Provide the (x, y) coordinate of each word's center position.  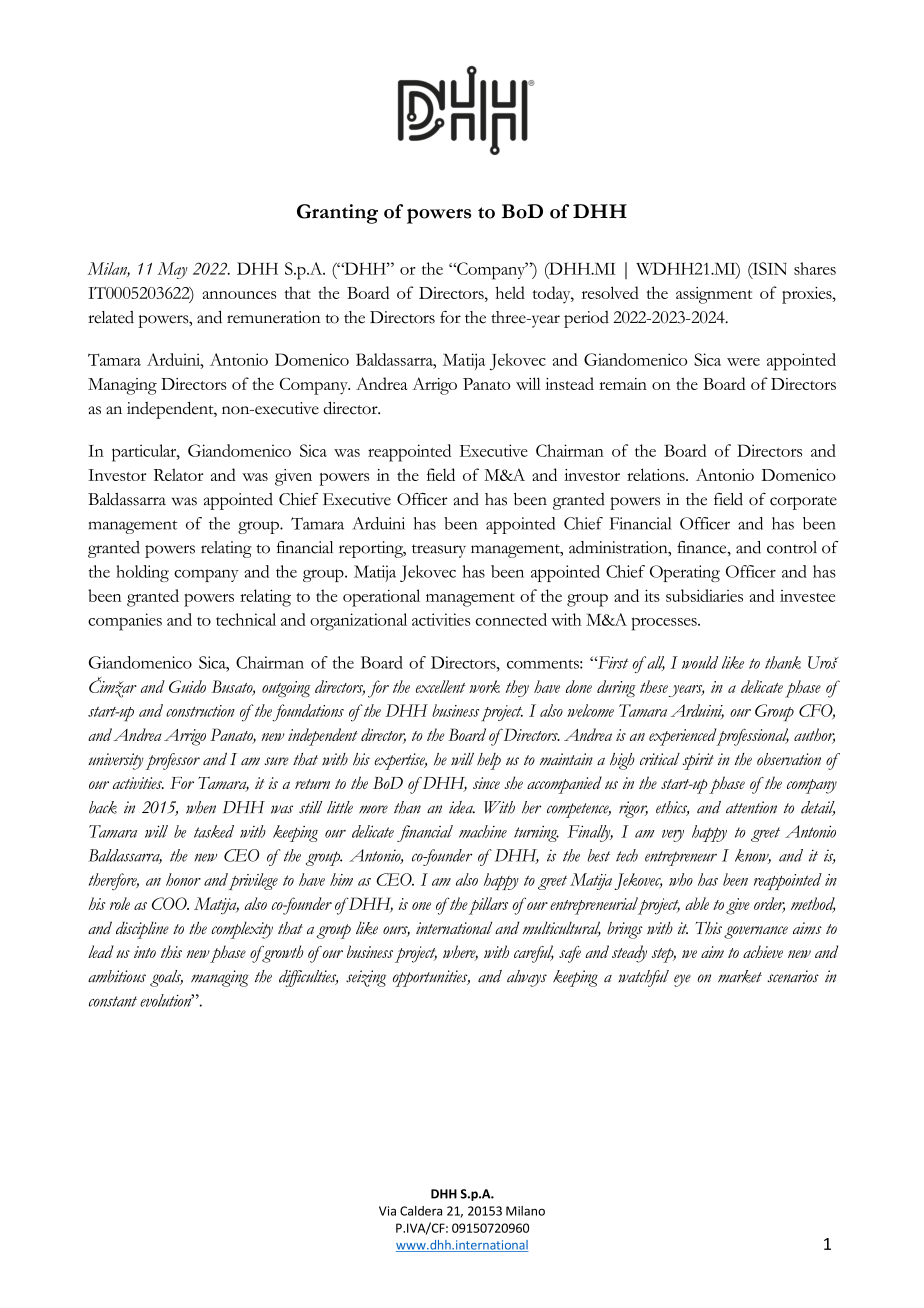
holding (142, 573)
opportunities (431, 978)
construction (200, 711)
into (145, 952)
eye (682, 980)
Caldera (421, 1211)
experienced (684, 737)
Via (387, 1211)
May (173, 270)
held (510, 292)
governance (756, 932)
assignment (714, 295)
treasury (439, 551)
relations (657, 474)
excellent (441, 686)
